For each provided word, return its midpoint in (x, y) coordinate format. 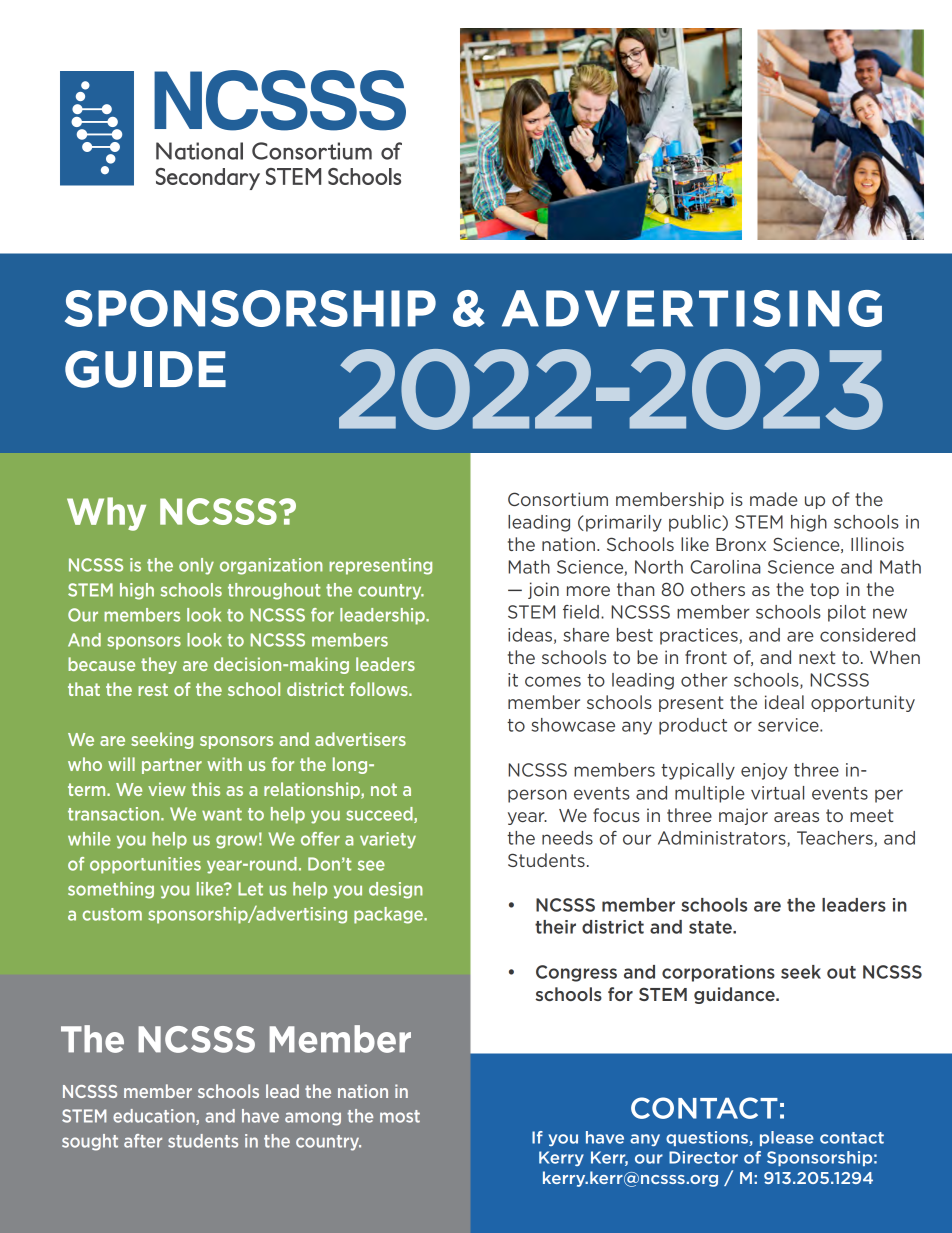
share (586, 635)
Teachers (836, 839)
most (400, 1116)
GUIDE (145, 369)
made (774, 499)
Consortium (558, 499)
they (159, 665)
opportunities (145, 865)
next (817, 657)
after (143, 1141)
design (396, 890)
